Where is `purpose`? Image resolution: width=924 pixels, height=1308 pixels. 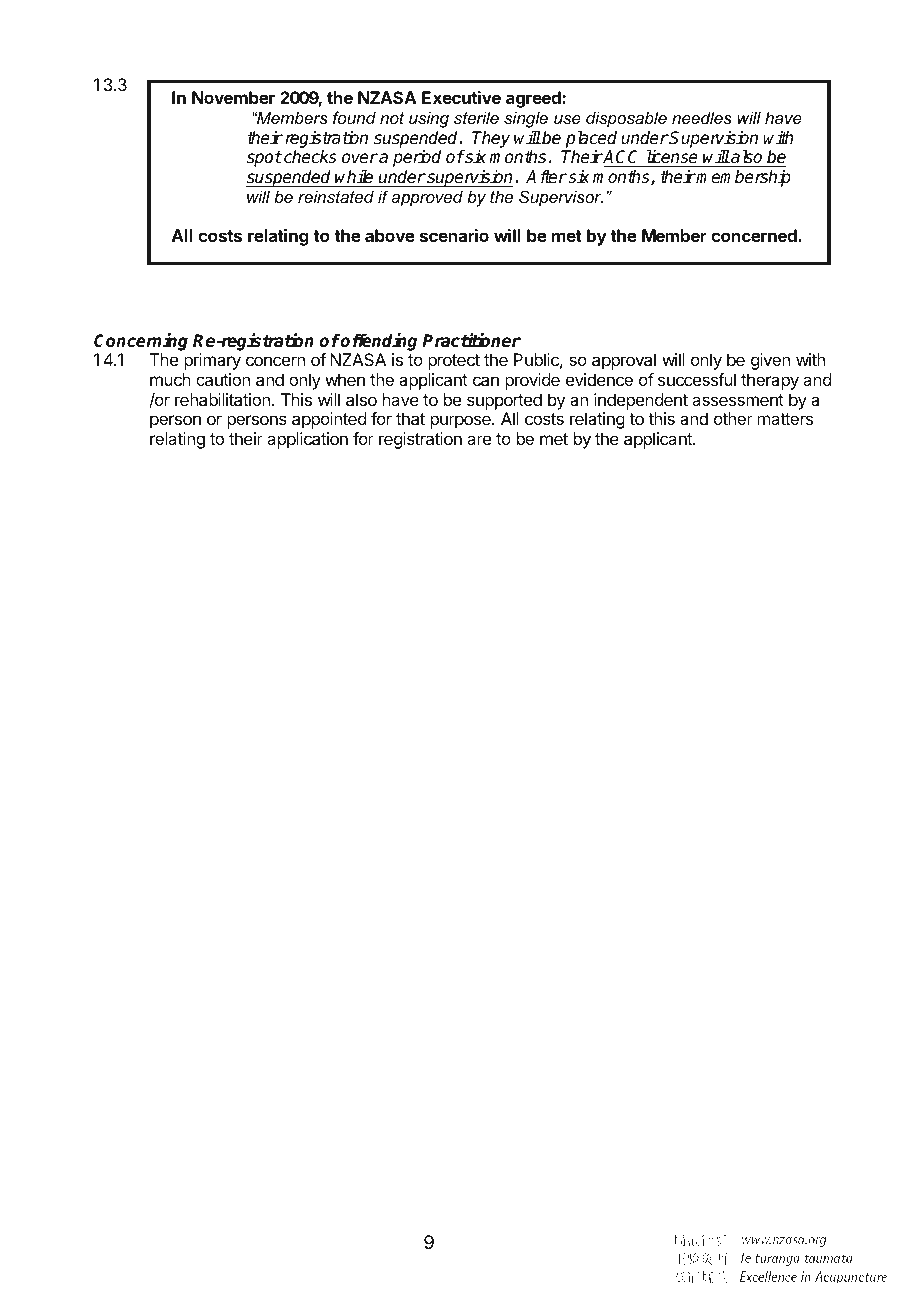 purpose is located at coordinates (462, 422).
